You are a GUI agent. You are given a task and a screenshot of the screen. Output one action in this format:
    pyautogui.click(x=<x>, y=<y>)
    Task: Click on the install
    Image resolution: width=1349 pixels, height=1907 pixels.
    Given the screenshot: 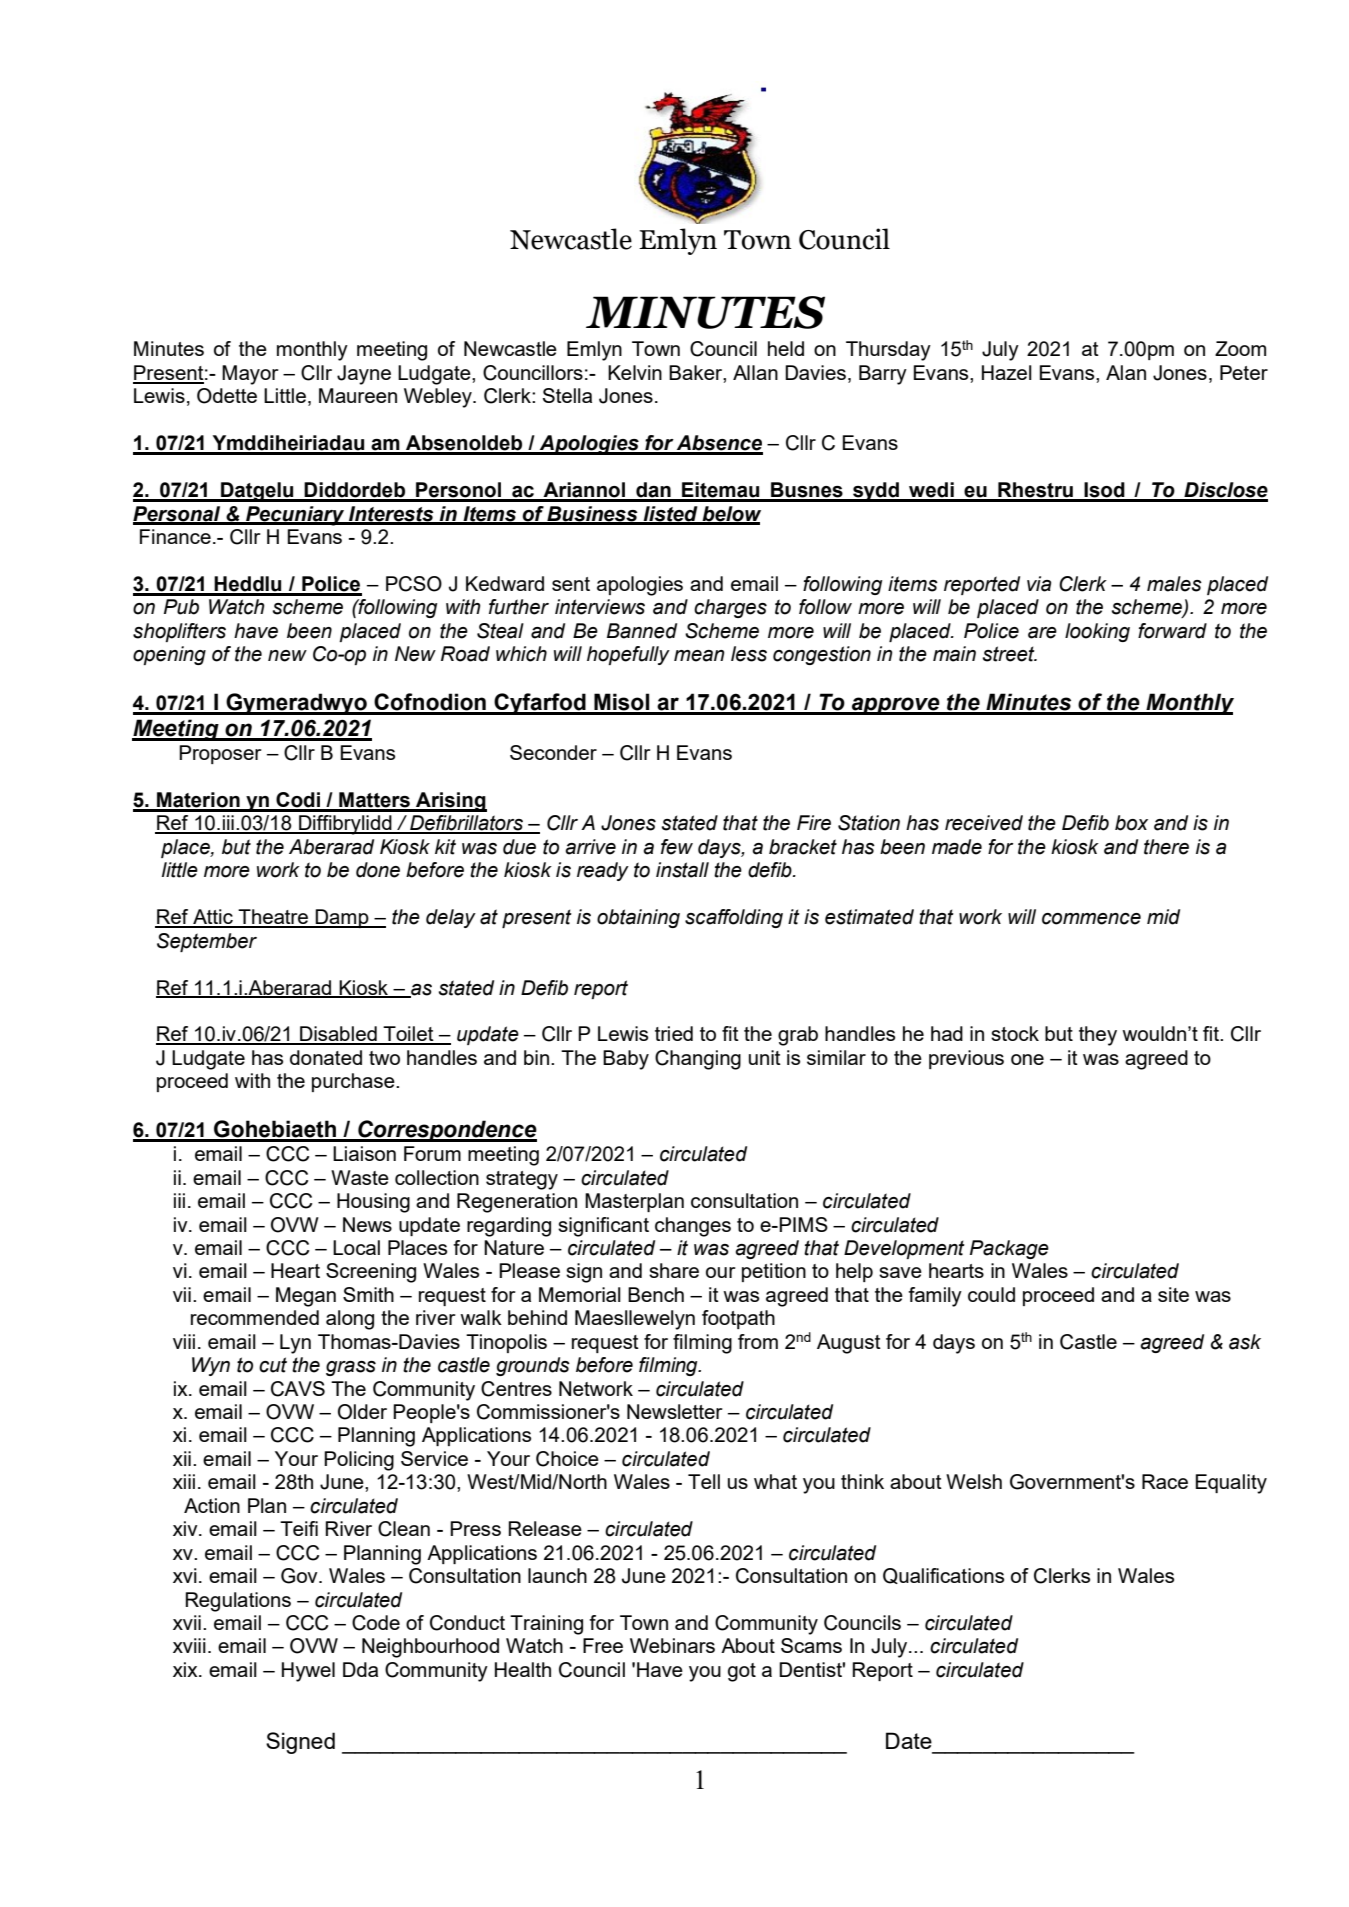 What is the action you would take?
    pyautogui.click(x=682, y=870)
